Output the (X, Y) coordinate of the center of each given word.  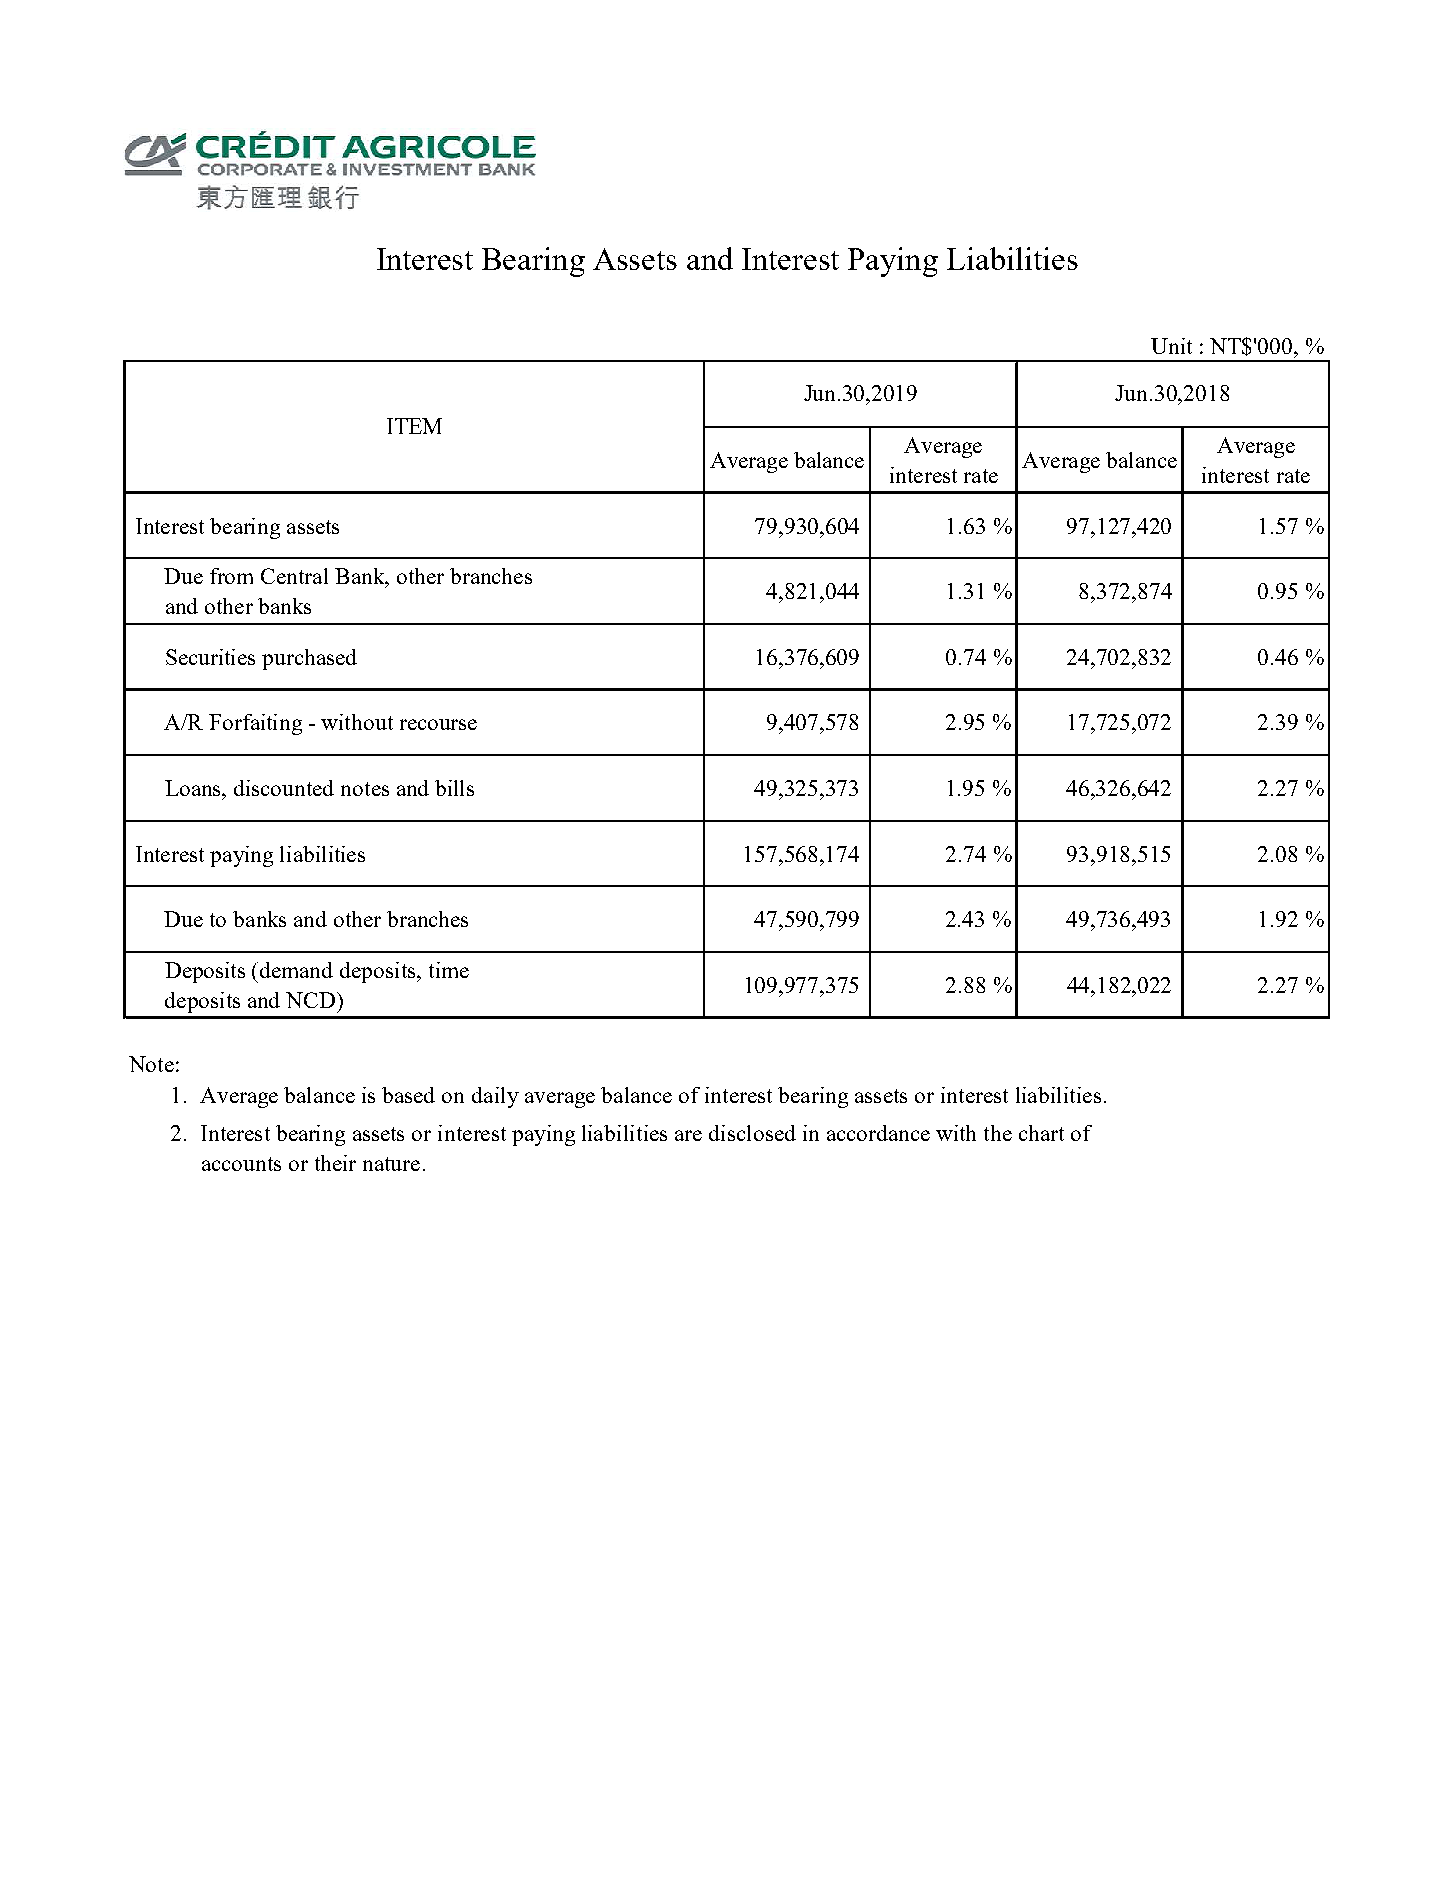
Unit (1171, 346)
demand (296, 970)
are (688, 1135)
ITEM (414, 426)
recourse (438, 724)
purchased (309, 659)
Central (294, 576)
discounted (284, 788)
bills (454, 788)
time (449, 970)
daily (495, 1097)
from (231, 576)
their (335, 1163)
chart (1041, 1133)
